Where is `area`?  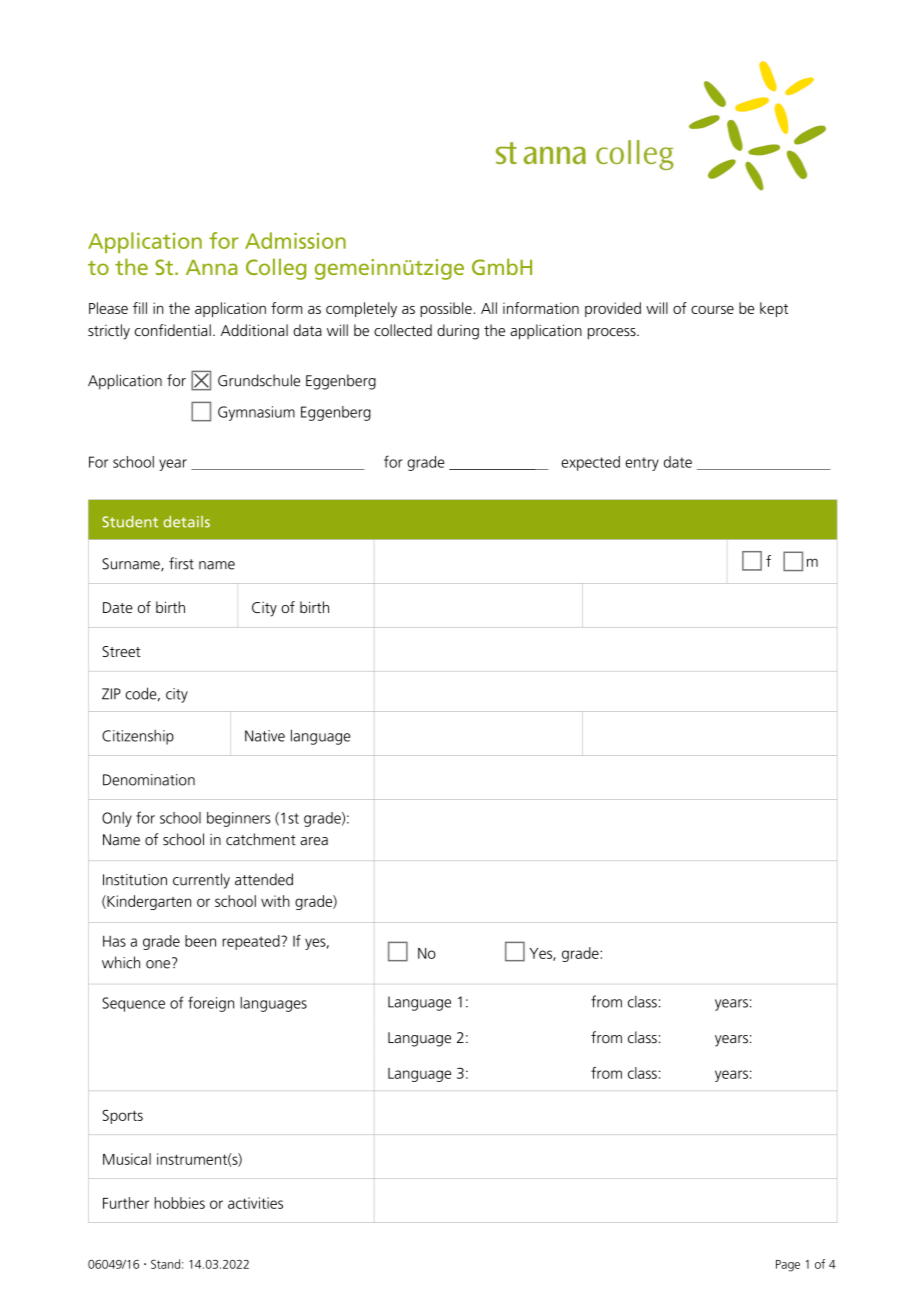
area is located at coordinates (314, 841).
